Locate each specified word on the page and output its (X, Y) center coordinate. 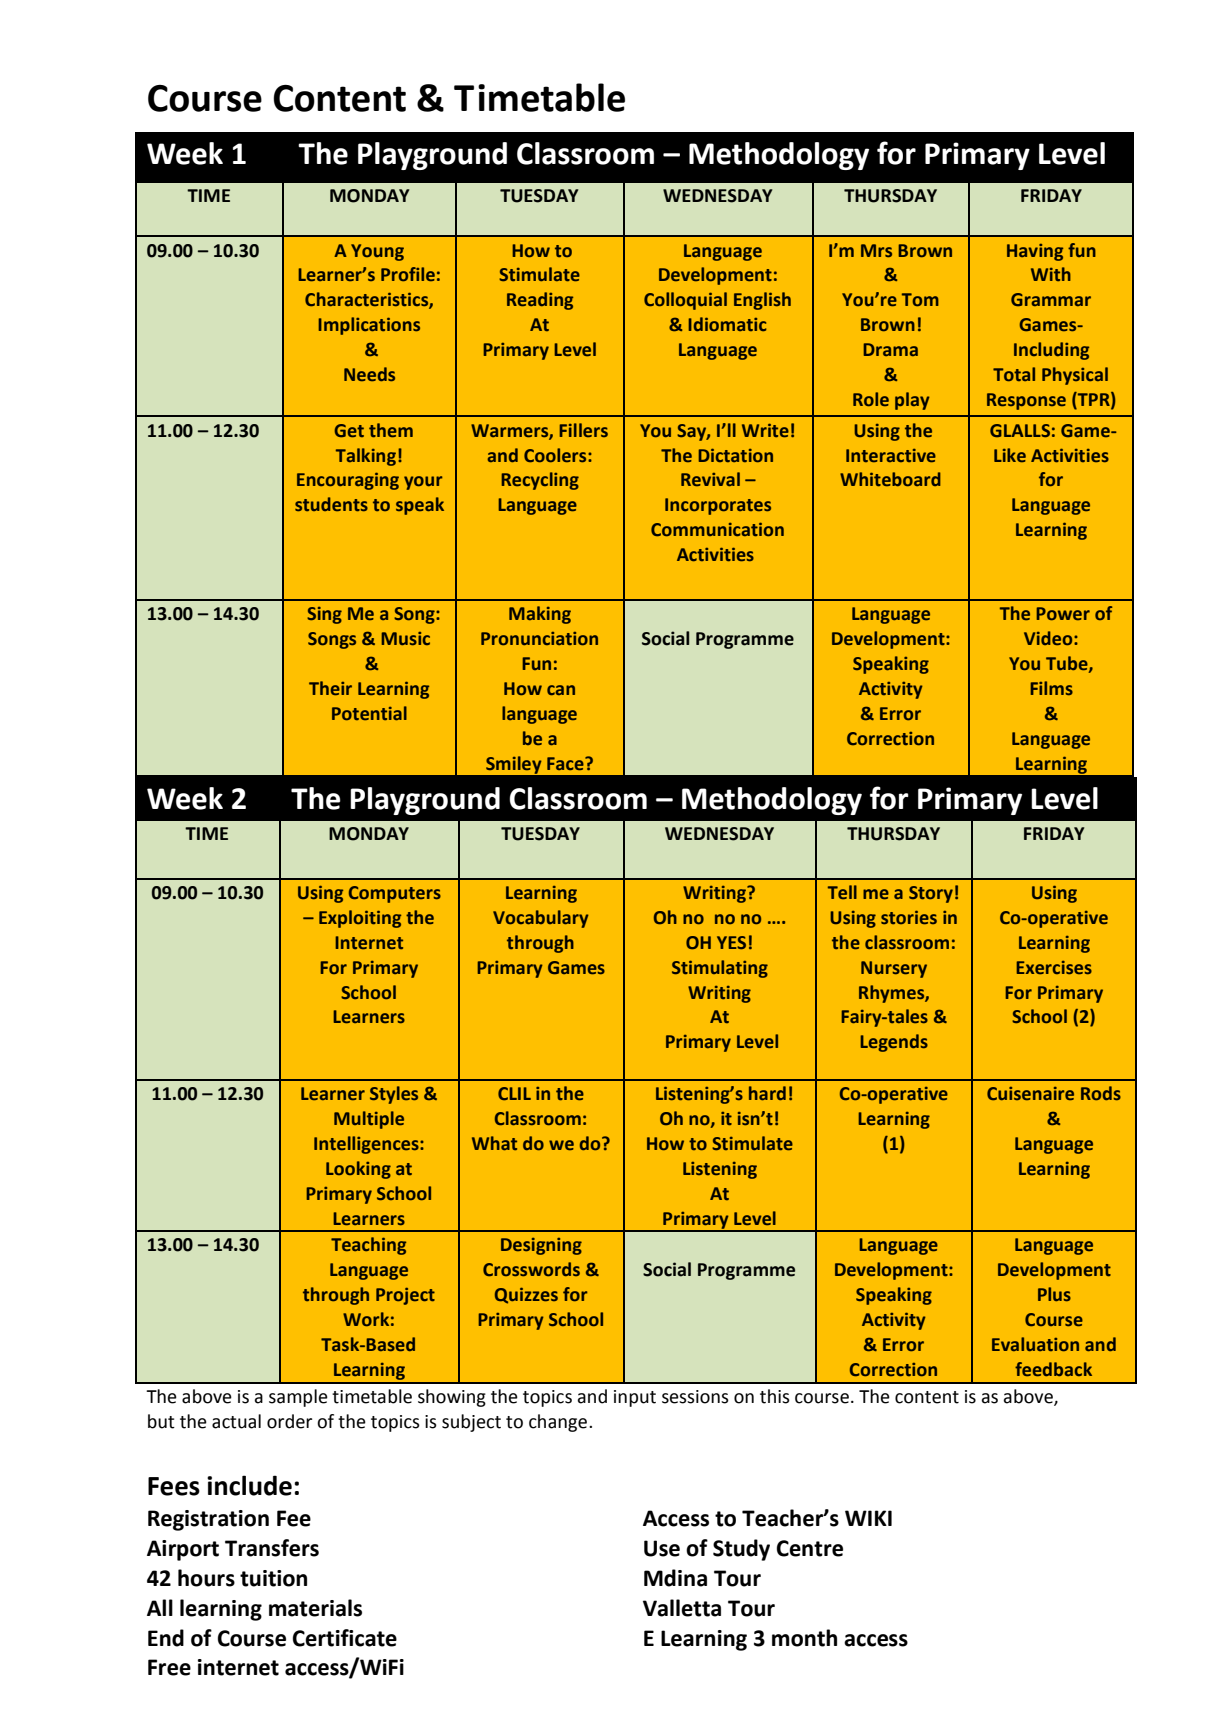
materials (315, 1608)
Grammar (1051, 299)
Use (662, 1548)
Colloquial (685, 301)
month (804, 1638)
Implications (369, 326)
